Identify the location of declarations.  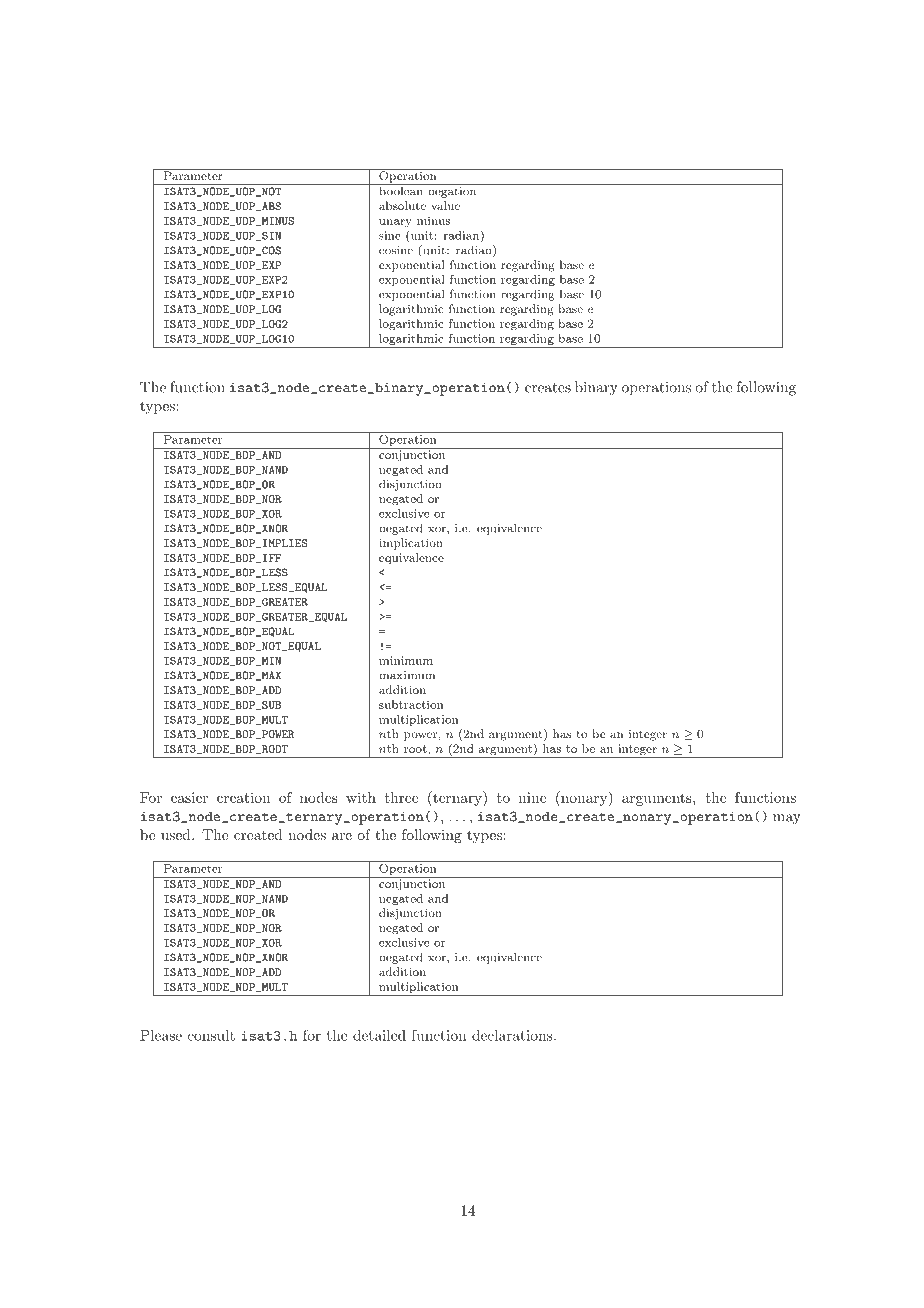
(512, 1035).
